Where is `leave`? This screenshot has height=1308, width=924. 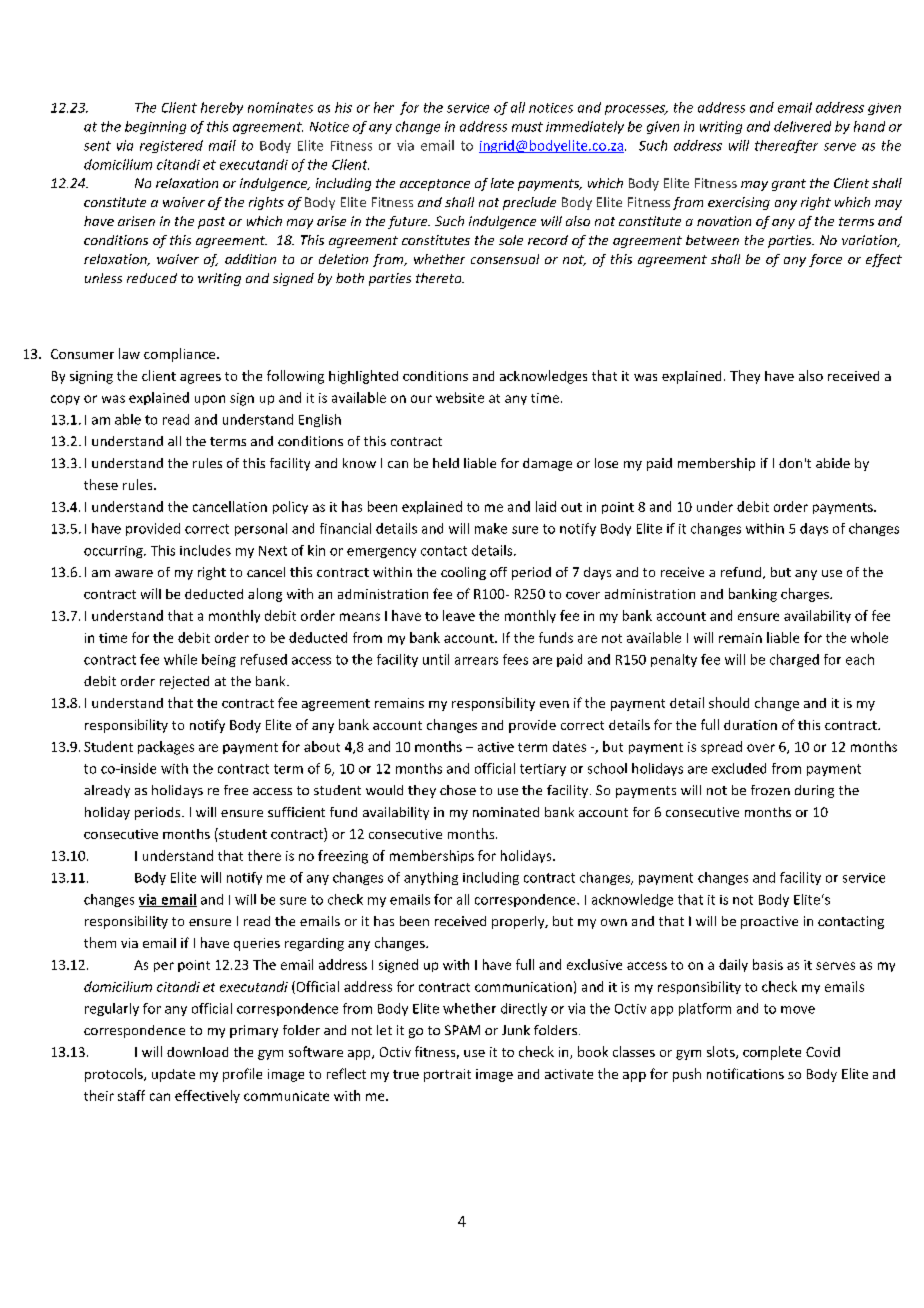
leave is located at coordinates (459, 615).
